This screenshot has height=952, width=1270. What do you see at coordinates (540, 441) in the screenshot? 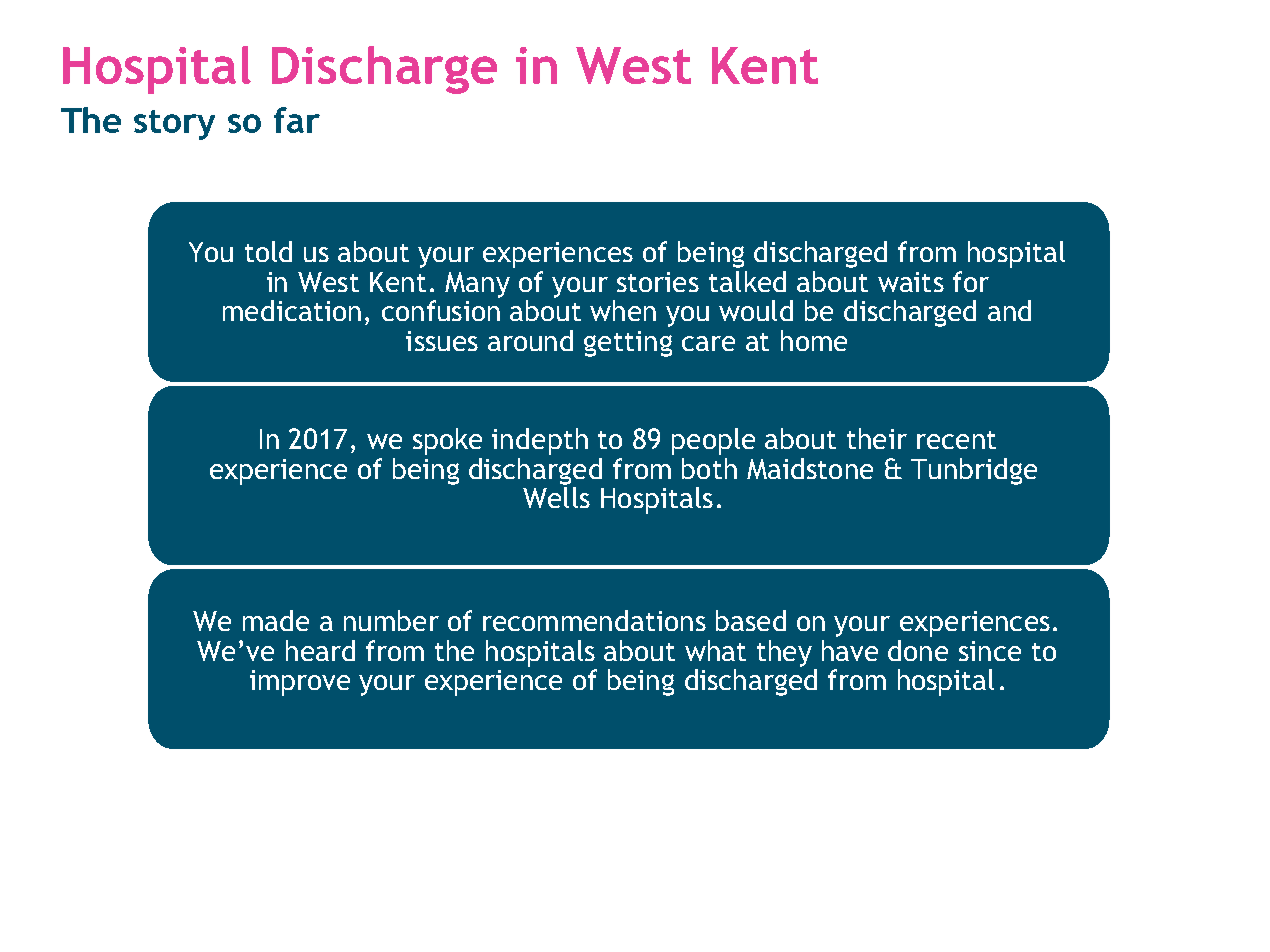
I see `indepth` at bounding box center [540, 441].
